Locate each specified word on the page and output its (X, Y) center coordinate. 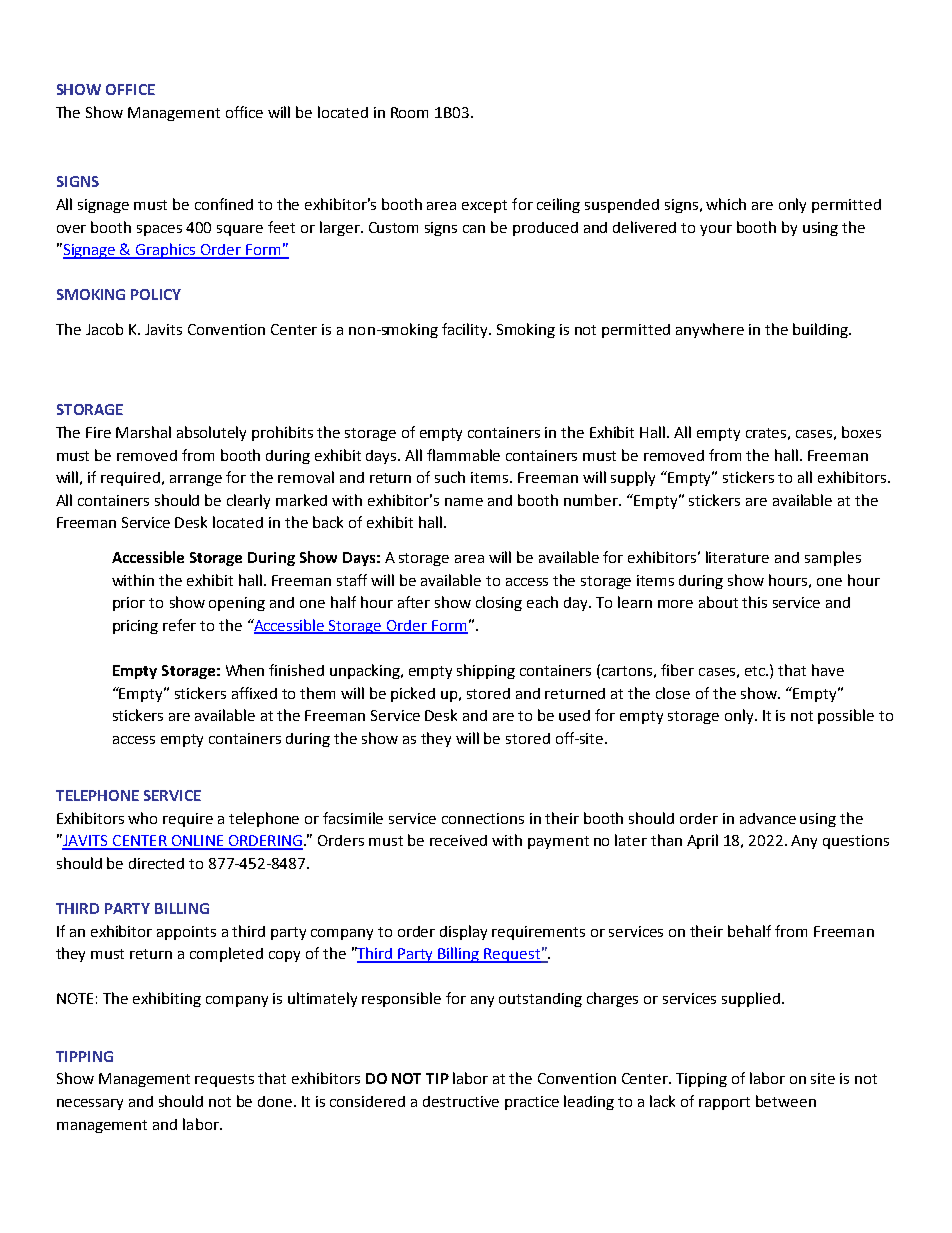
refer (179, 625)
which (726, 204)
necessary (90, 1104)
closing (499, 603)
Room (409, 112)
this (754, 602)
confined (224, 204)
